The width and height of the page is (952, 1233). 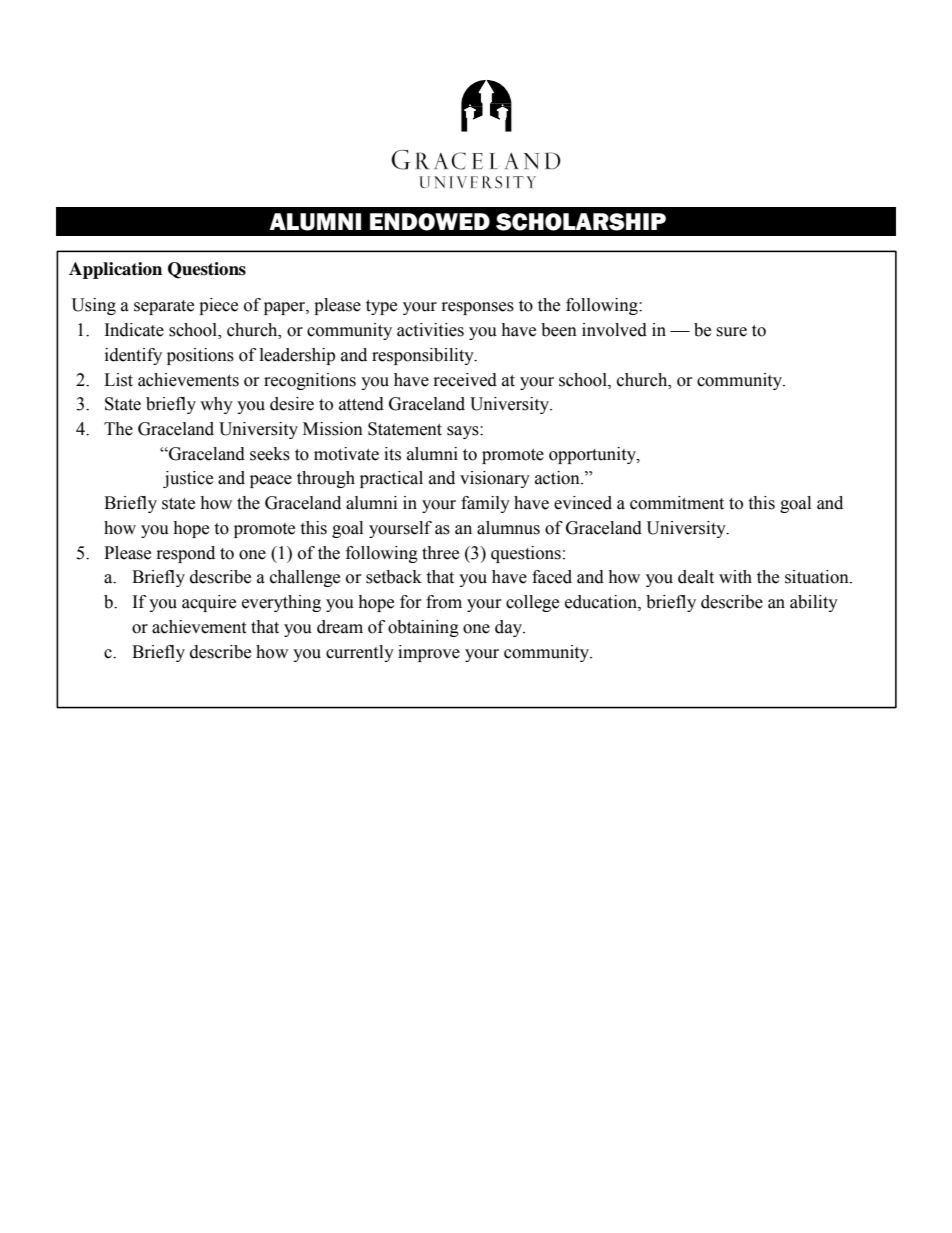 What do you see at coordinates (558, 478) in the page?
I see `action` at bounding box center [558, 478].
